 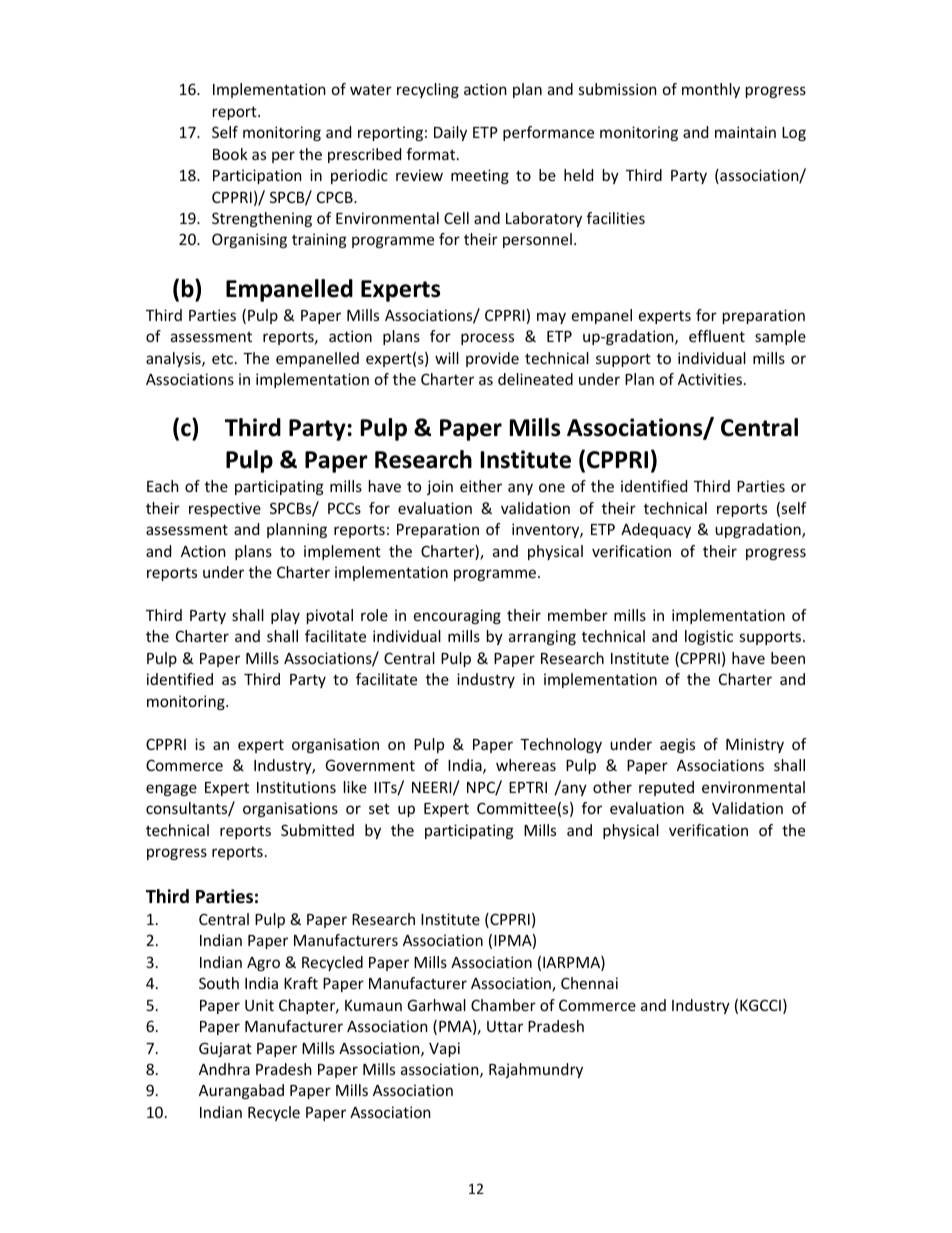 I want to click on etc, so click(x=224, y=358).
